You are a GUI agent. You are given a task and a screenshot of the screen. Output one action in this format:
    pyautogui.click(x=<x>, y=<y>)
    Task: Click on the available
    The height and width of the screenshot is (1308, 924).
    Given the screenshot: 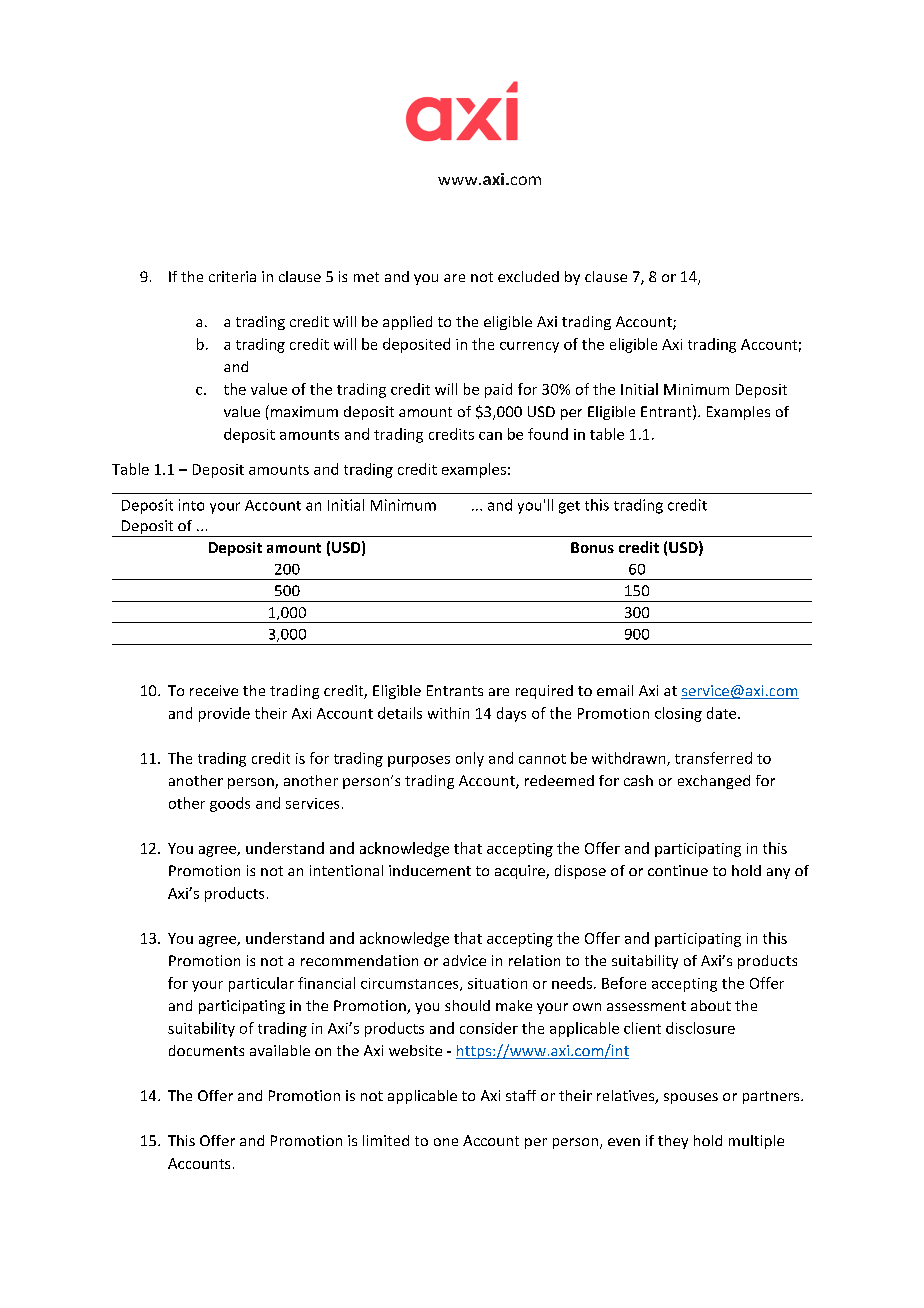 What is the action you would take?
    pyautogui.click(x=280, y=1050)
